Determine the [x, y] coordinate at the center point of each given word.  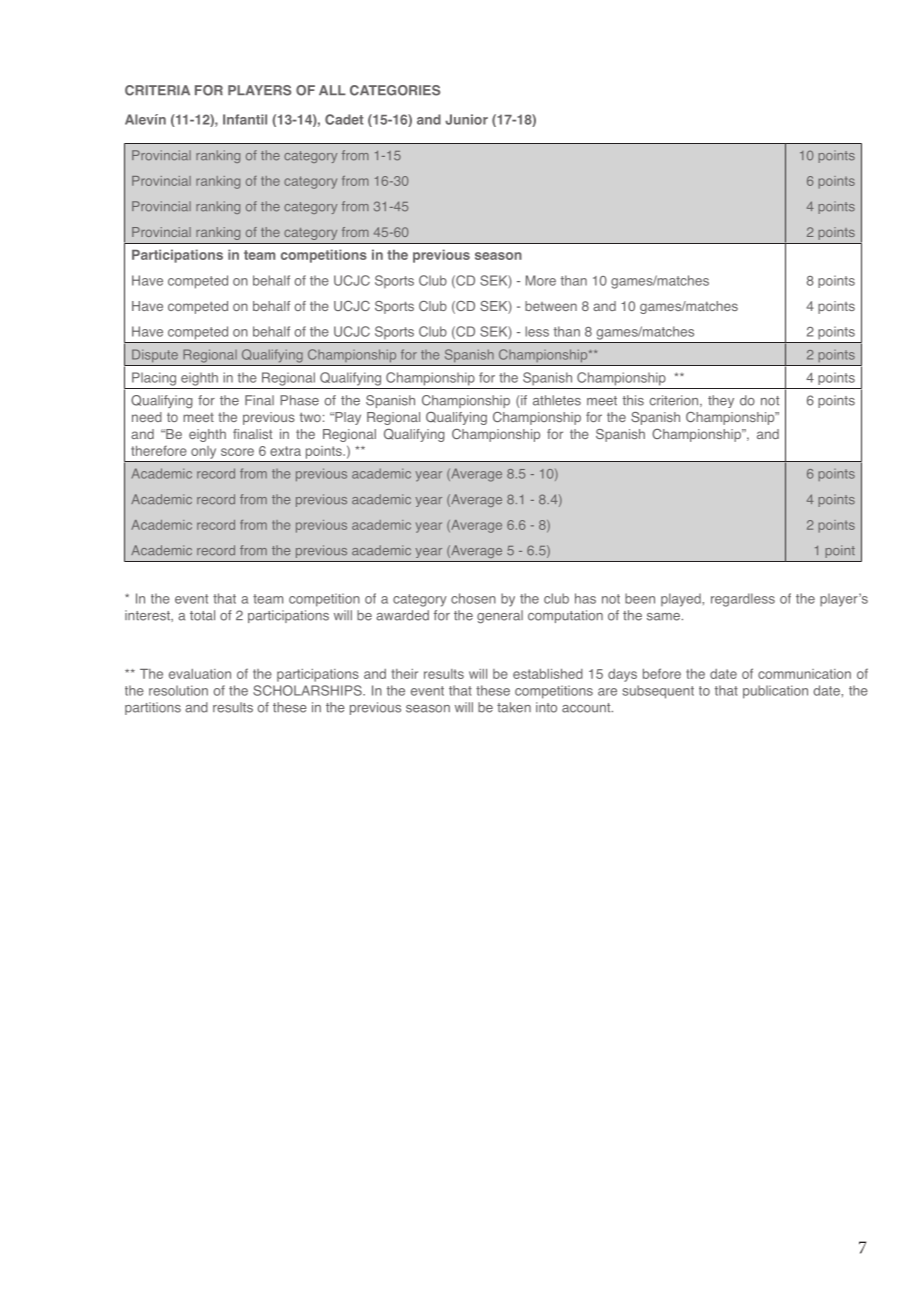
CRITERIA [157, 90]
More [541, 280]
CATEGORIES [395, 90]
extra [285, 451]
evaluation [200, 674]
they [721, 401]
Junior [466, 119]
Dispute [155, 355]
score [237, 452]
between [551, 306]
